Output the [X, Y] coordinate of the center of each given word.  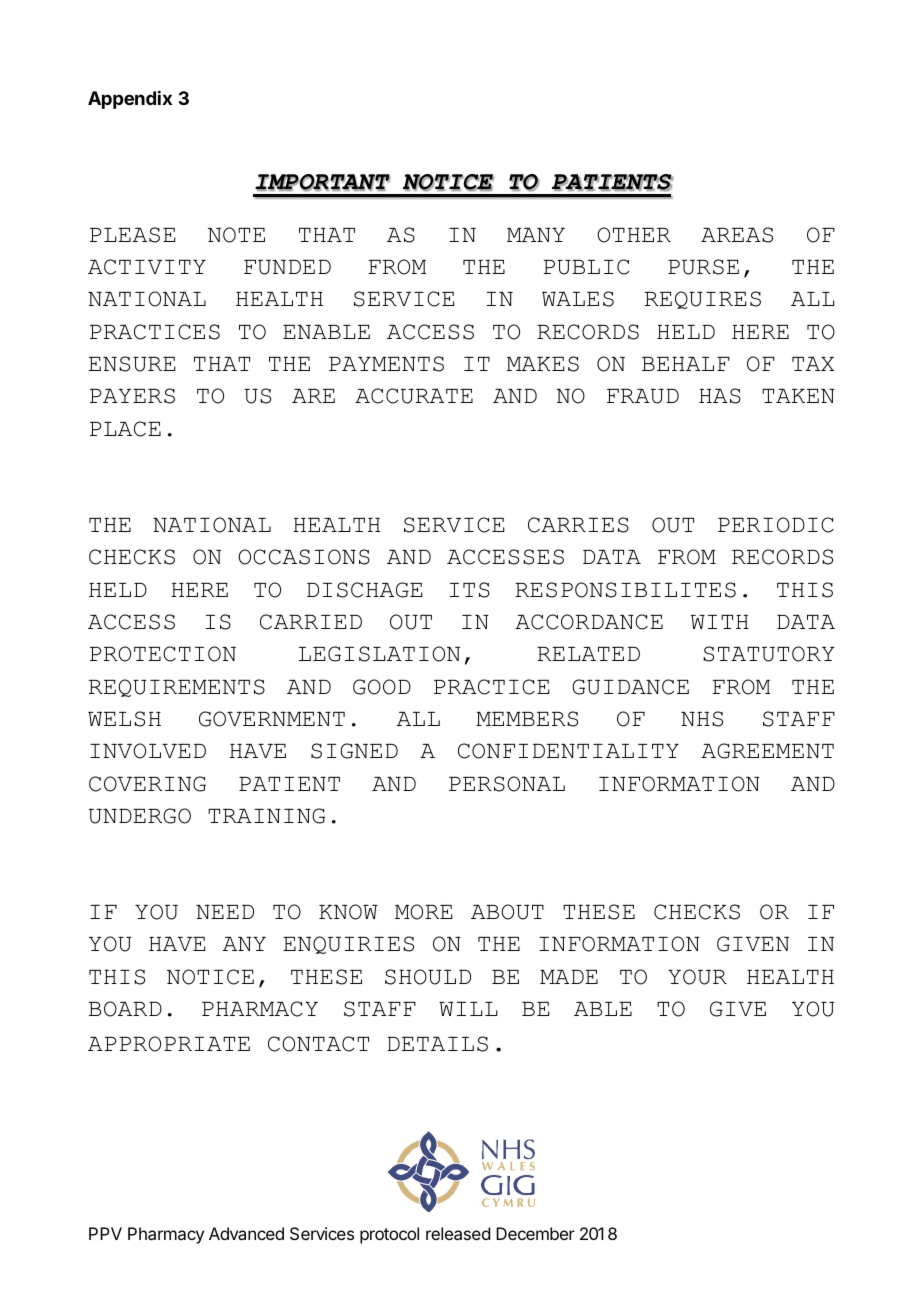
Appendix [130, 100]
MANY [536, 235]
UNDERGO [140, 816]
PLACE [125, 429]
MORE [424, 912]
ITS [470, 590]
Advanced [246, 1233]
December [535, 1233]
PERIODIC [776, 525]
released [458, 1233]
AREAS [737, 235]
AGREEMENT [767, 751]
